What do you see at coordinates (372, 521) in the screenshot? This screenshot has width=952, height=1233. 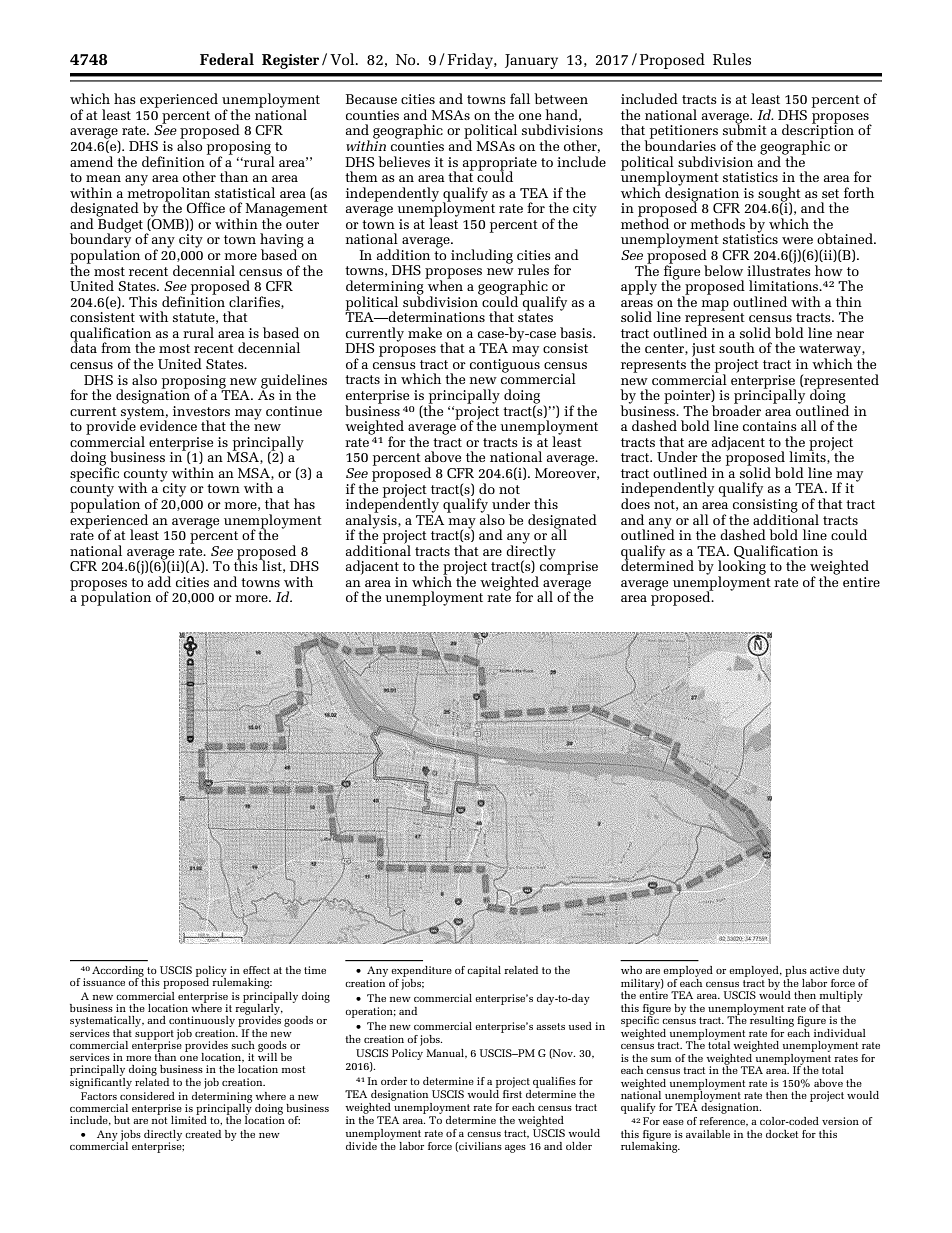 I see `analysis` at bounding box center [372, 521].
